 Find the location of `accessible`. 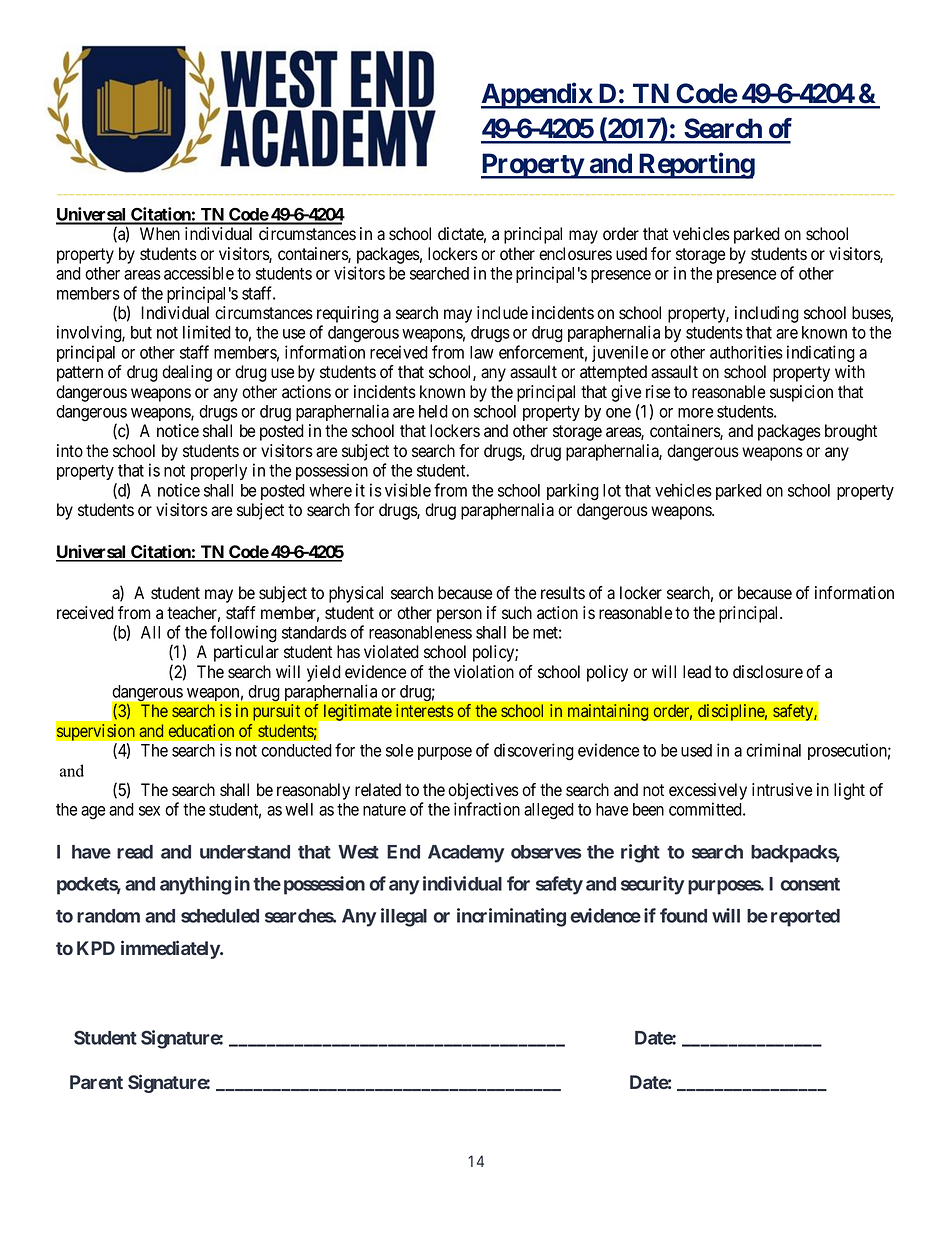

accessible is located at coordinates (199, 273).
